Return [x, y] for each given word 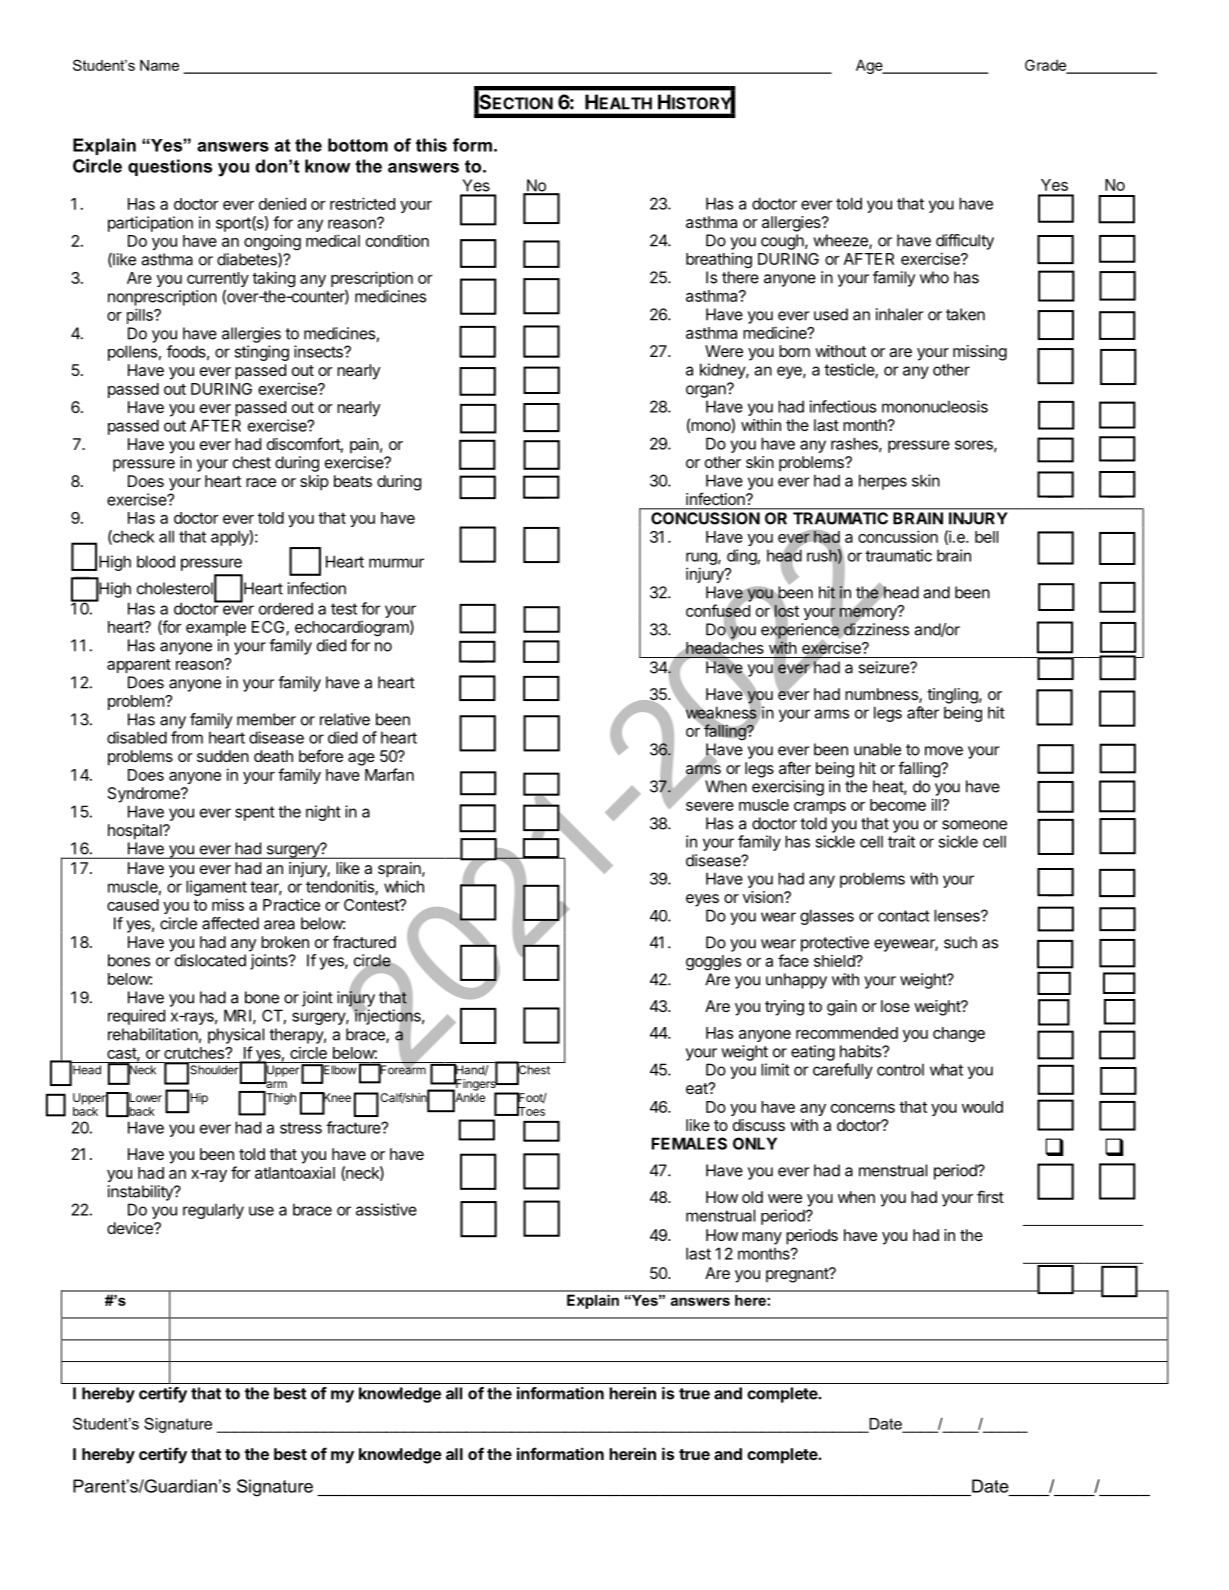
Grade [1046, 66]
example [216, 628]
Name [159, 65]
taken [965, 314]
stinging [261, 353]
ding [742, 557]
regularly [213, 1211]
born [794, 351]
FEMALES [689, 1143]
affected [230, 923]
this [431, 145]
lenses [958, 915]
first [990, 1196]
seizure [884, 667]
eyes [702, 900]
